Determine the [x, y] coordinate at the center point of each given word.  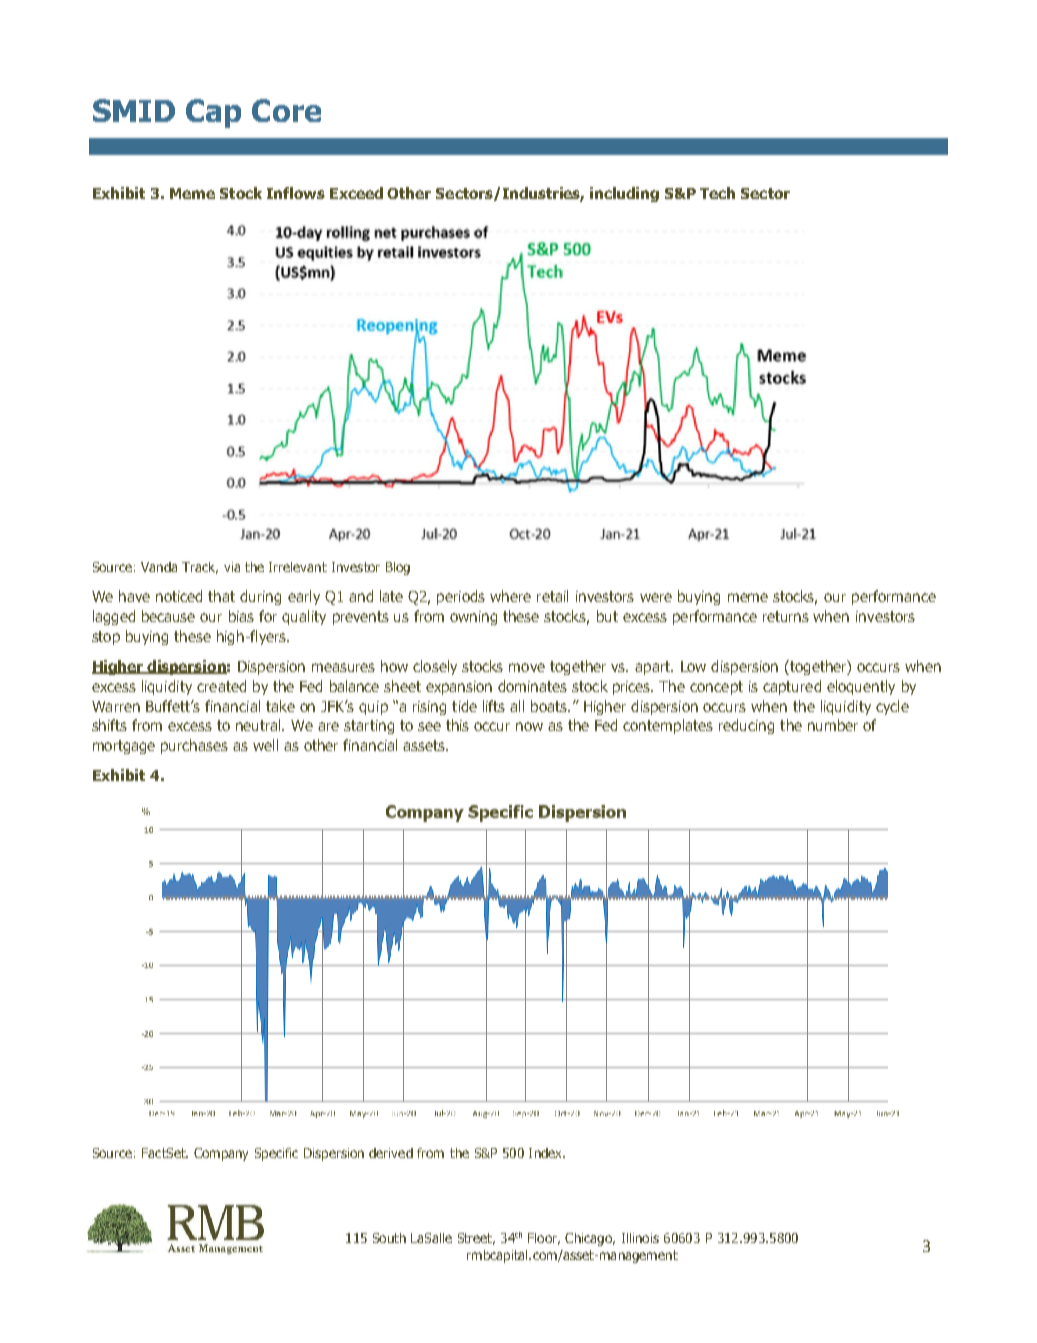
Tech [717, 193]
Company [221, 1154]
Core [286, 110]
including [624, 194]
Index [547, 1153]
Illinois [640, 1238]
